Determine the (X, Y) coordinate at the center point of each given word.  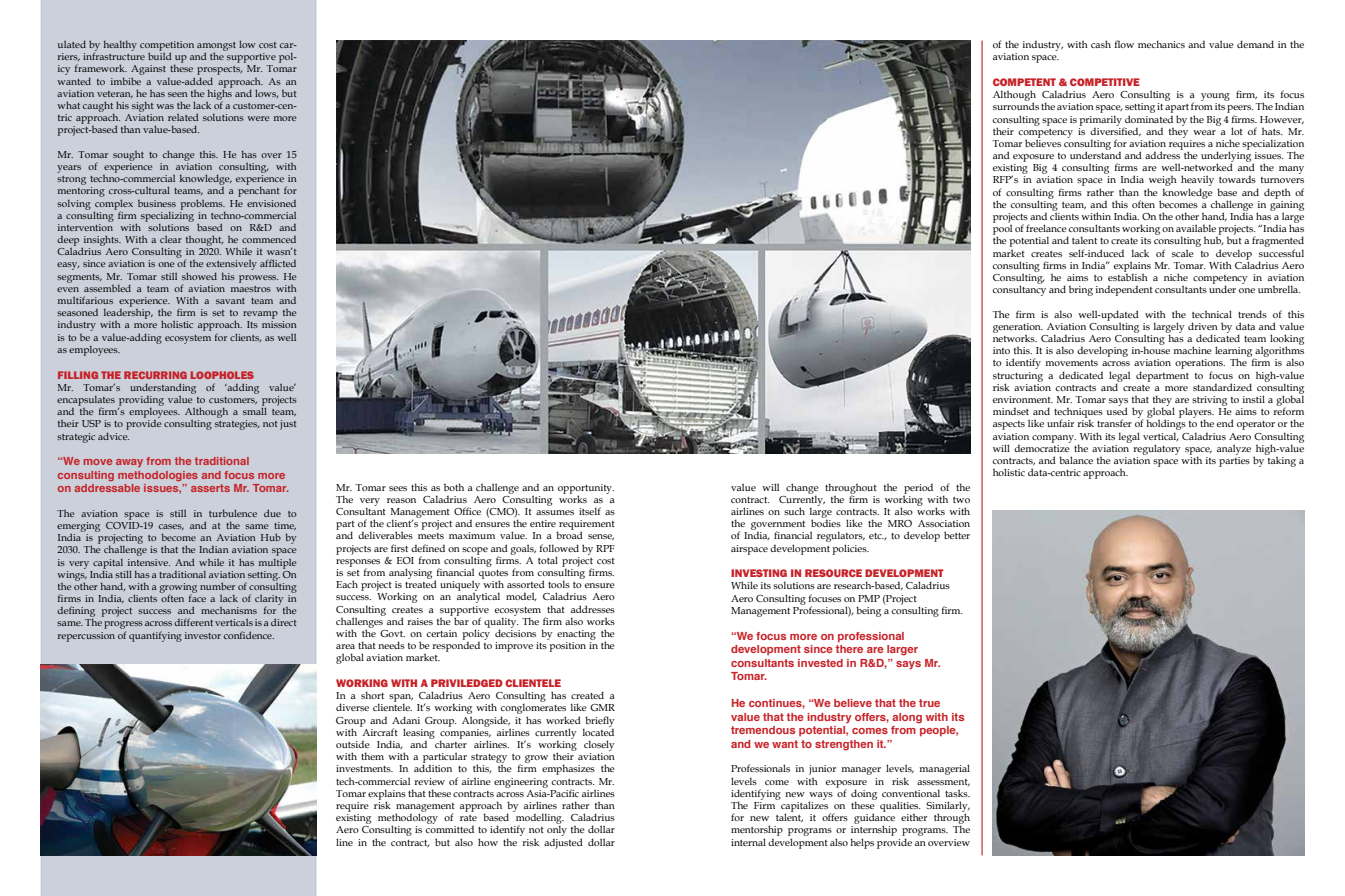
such (794, 511)
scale (1183, 253)
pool (1002, 229)
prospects (219, 72)
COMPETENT (1024, 82)
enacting (576, 635)
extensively (231, 266)
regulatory (1157, 449)
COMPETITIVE (1105, 82)
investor (203, 635)
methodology (408, 818)
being (868, 611)
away (129, 463)
